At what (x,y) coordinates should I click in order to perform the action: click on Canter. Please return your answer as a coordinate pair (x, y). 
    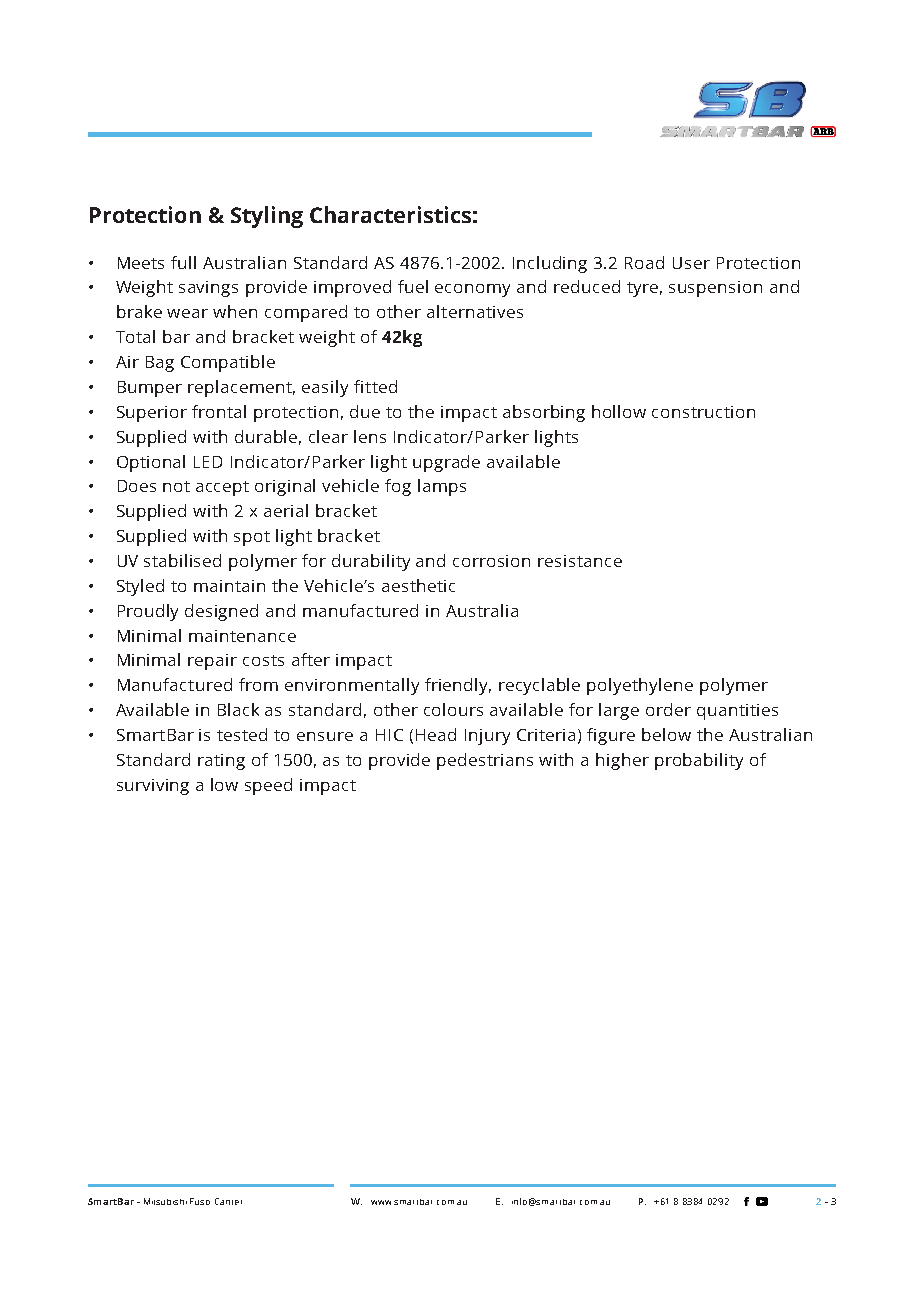
    Looking at the image, I should click on (228, 1201).
